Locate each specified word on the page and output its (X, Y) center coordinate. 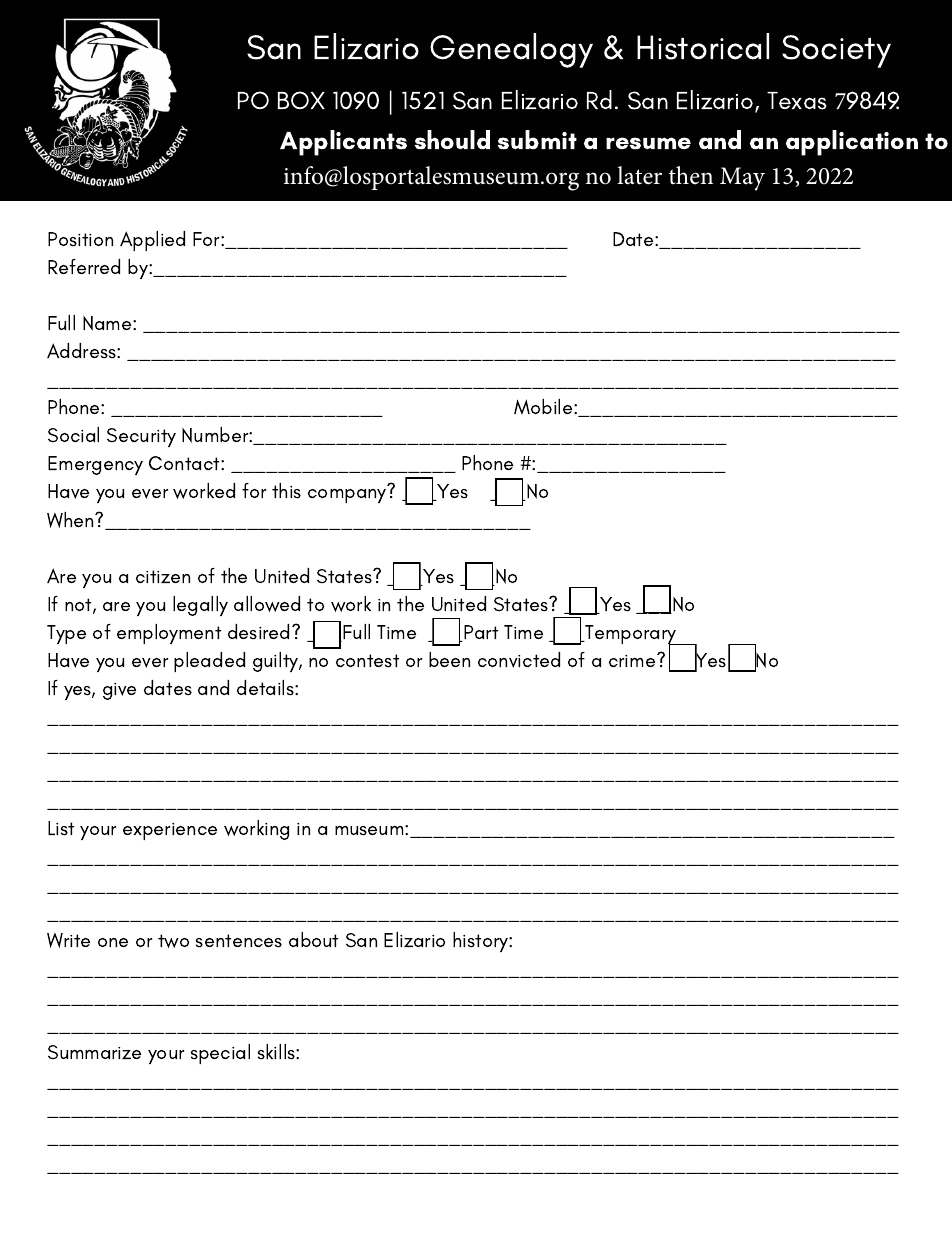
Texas (797, 101)
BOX (301, 100)
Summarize (94, 1052)
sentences (239, 940)
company (347, 496)
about (313, 939)
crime (633, 660)
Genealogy (511, 50)
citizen (163, 576)
